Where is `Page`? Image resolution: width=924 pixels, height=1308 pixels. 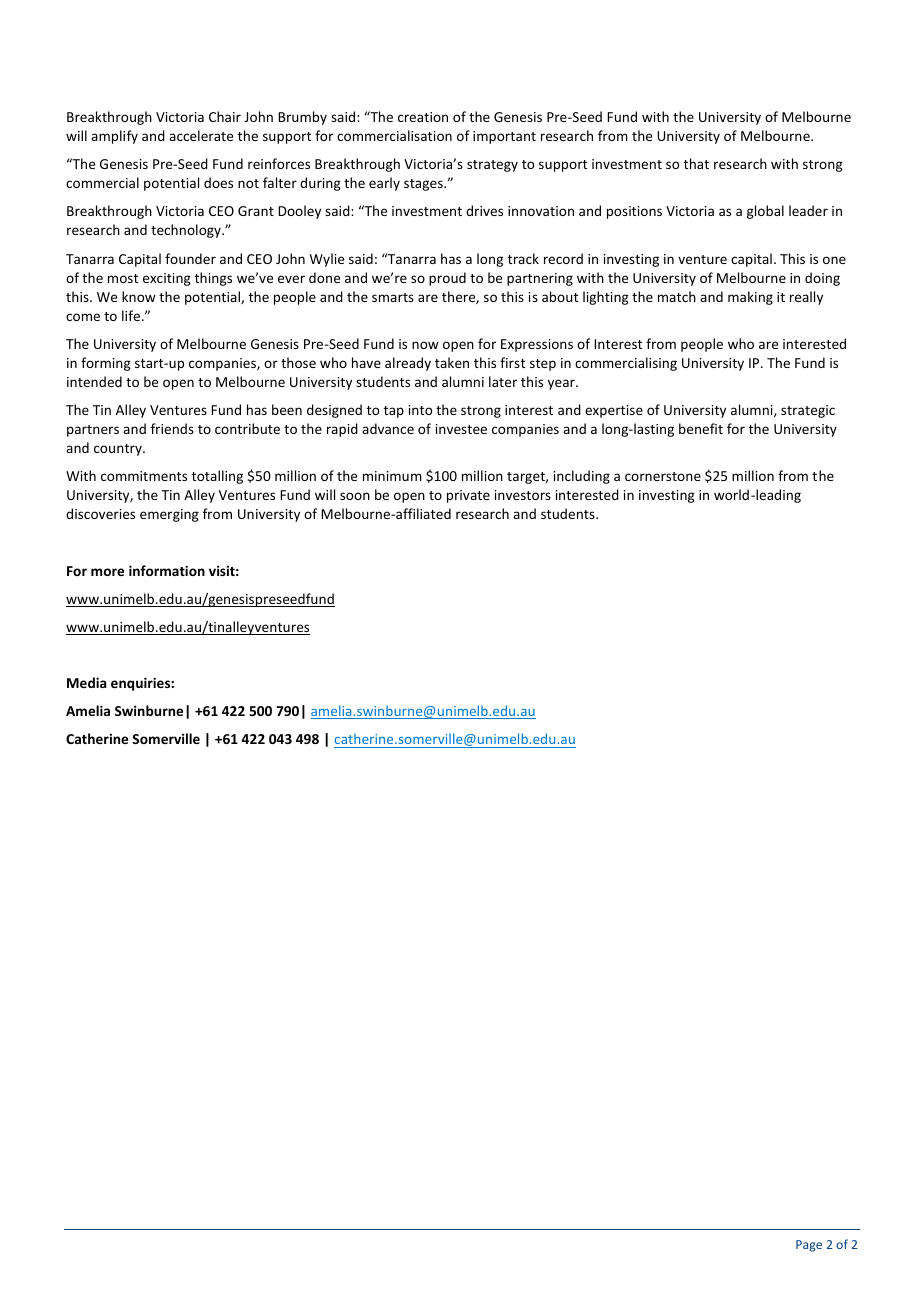 Page is located at coordinates (809, 1246).
